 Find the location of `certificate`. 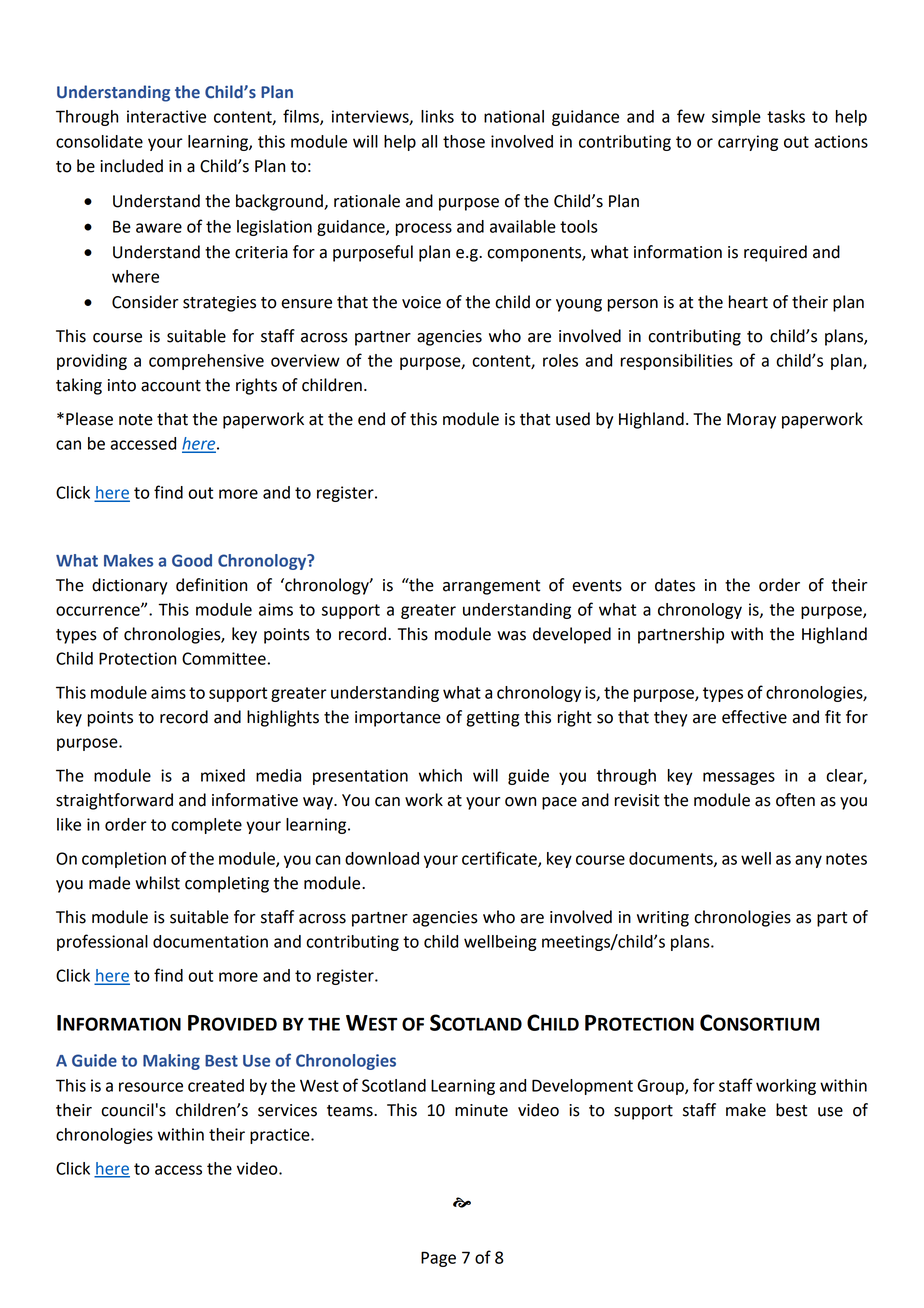

certificate is located at coordinates (500, 859).
